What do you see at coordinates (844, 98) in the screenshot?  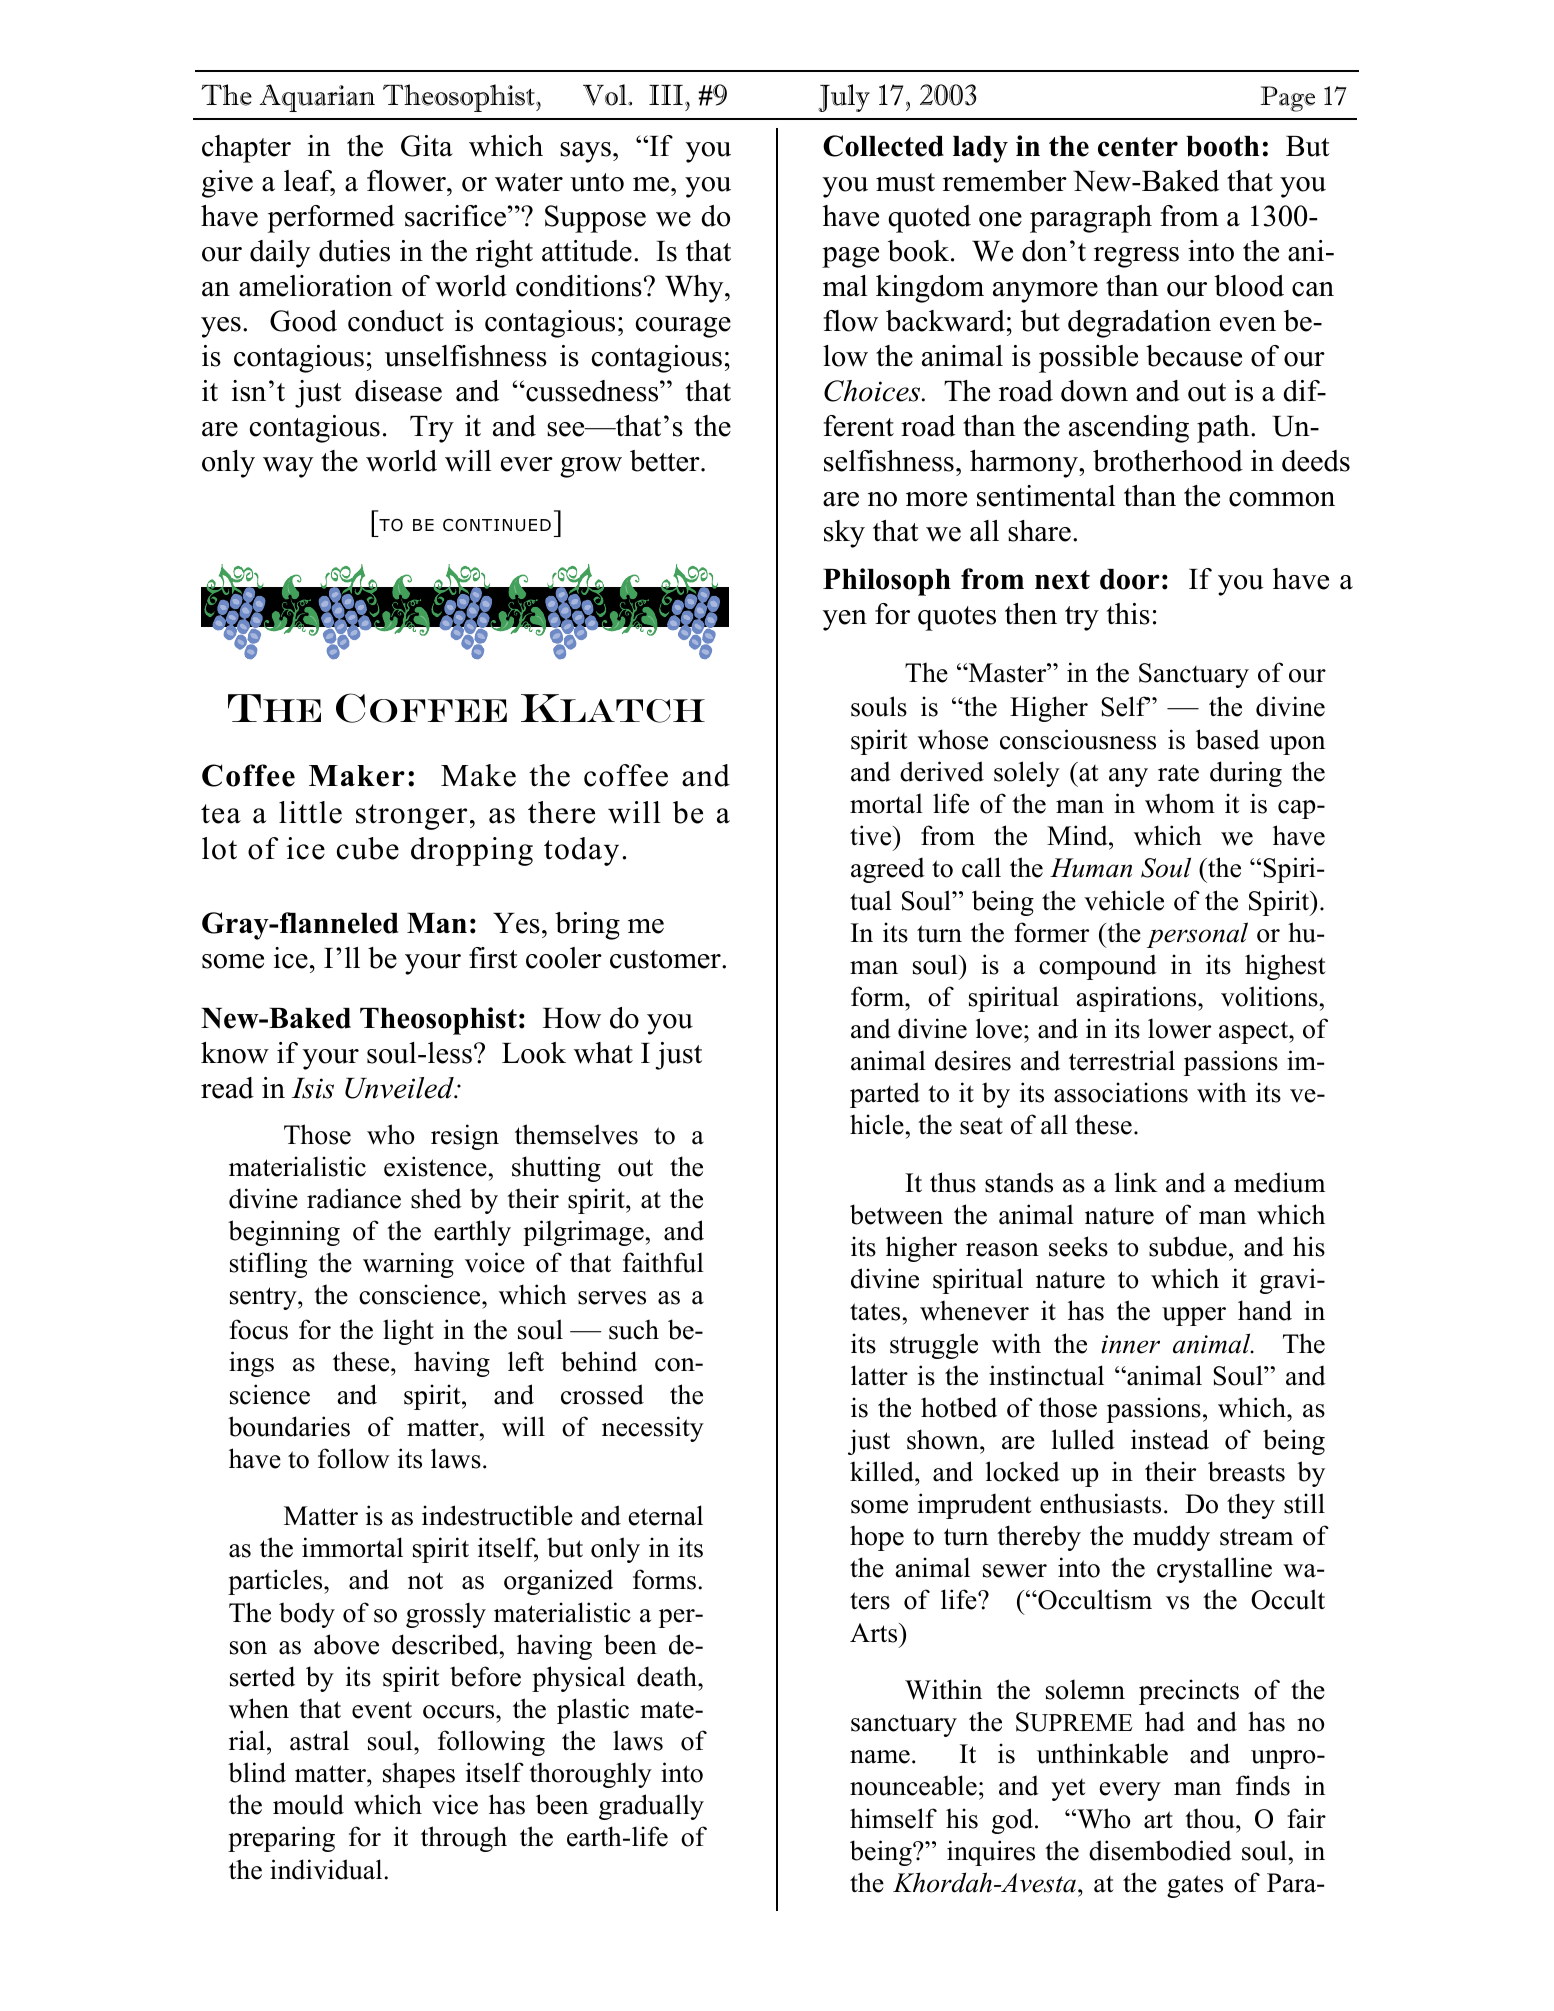 I see `July` at bounding box center [844, 98].
